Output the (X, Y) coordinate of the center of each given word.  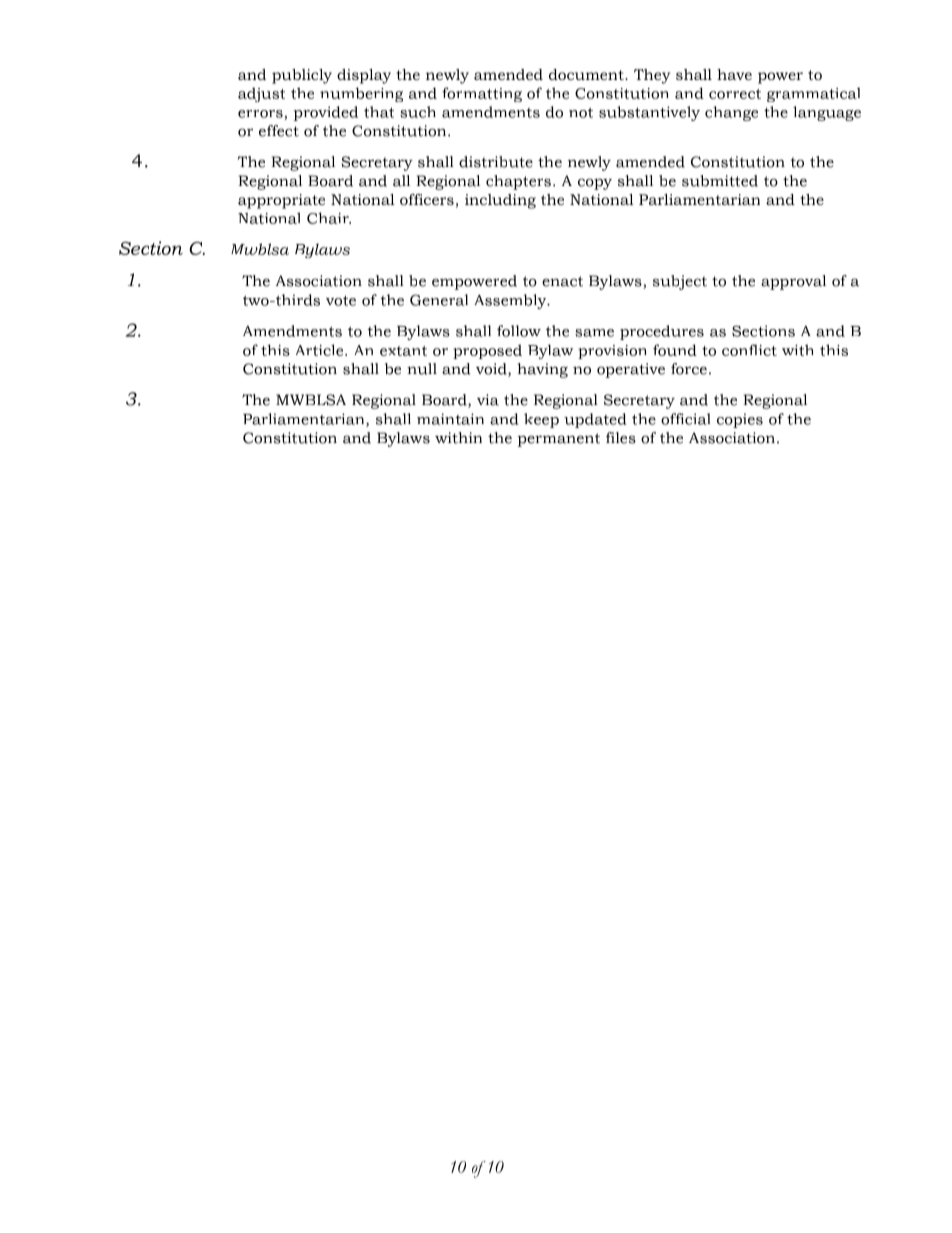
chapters (518, 182)
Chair (329, 218)
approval (793, 282)
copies (740, 420)
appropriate (281, 201)
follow (519, 331)
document (587, 74)
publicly (302, 76)
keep (541, 420)
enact (562, 281)
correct (735, 94)
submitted (720, 181)
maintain (450, 419)
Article (321, 350)
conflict (749, 350)
